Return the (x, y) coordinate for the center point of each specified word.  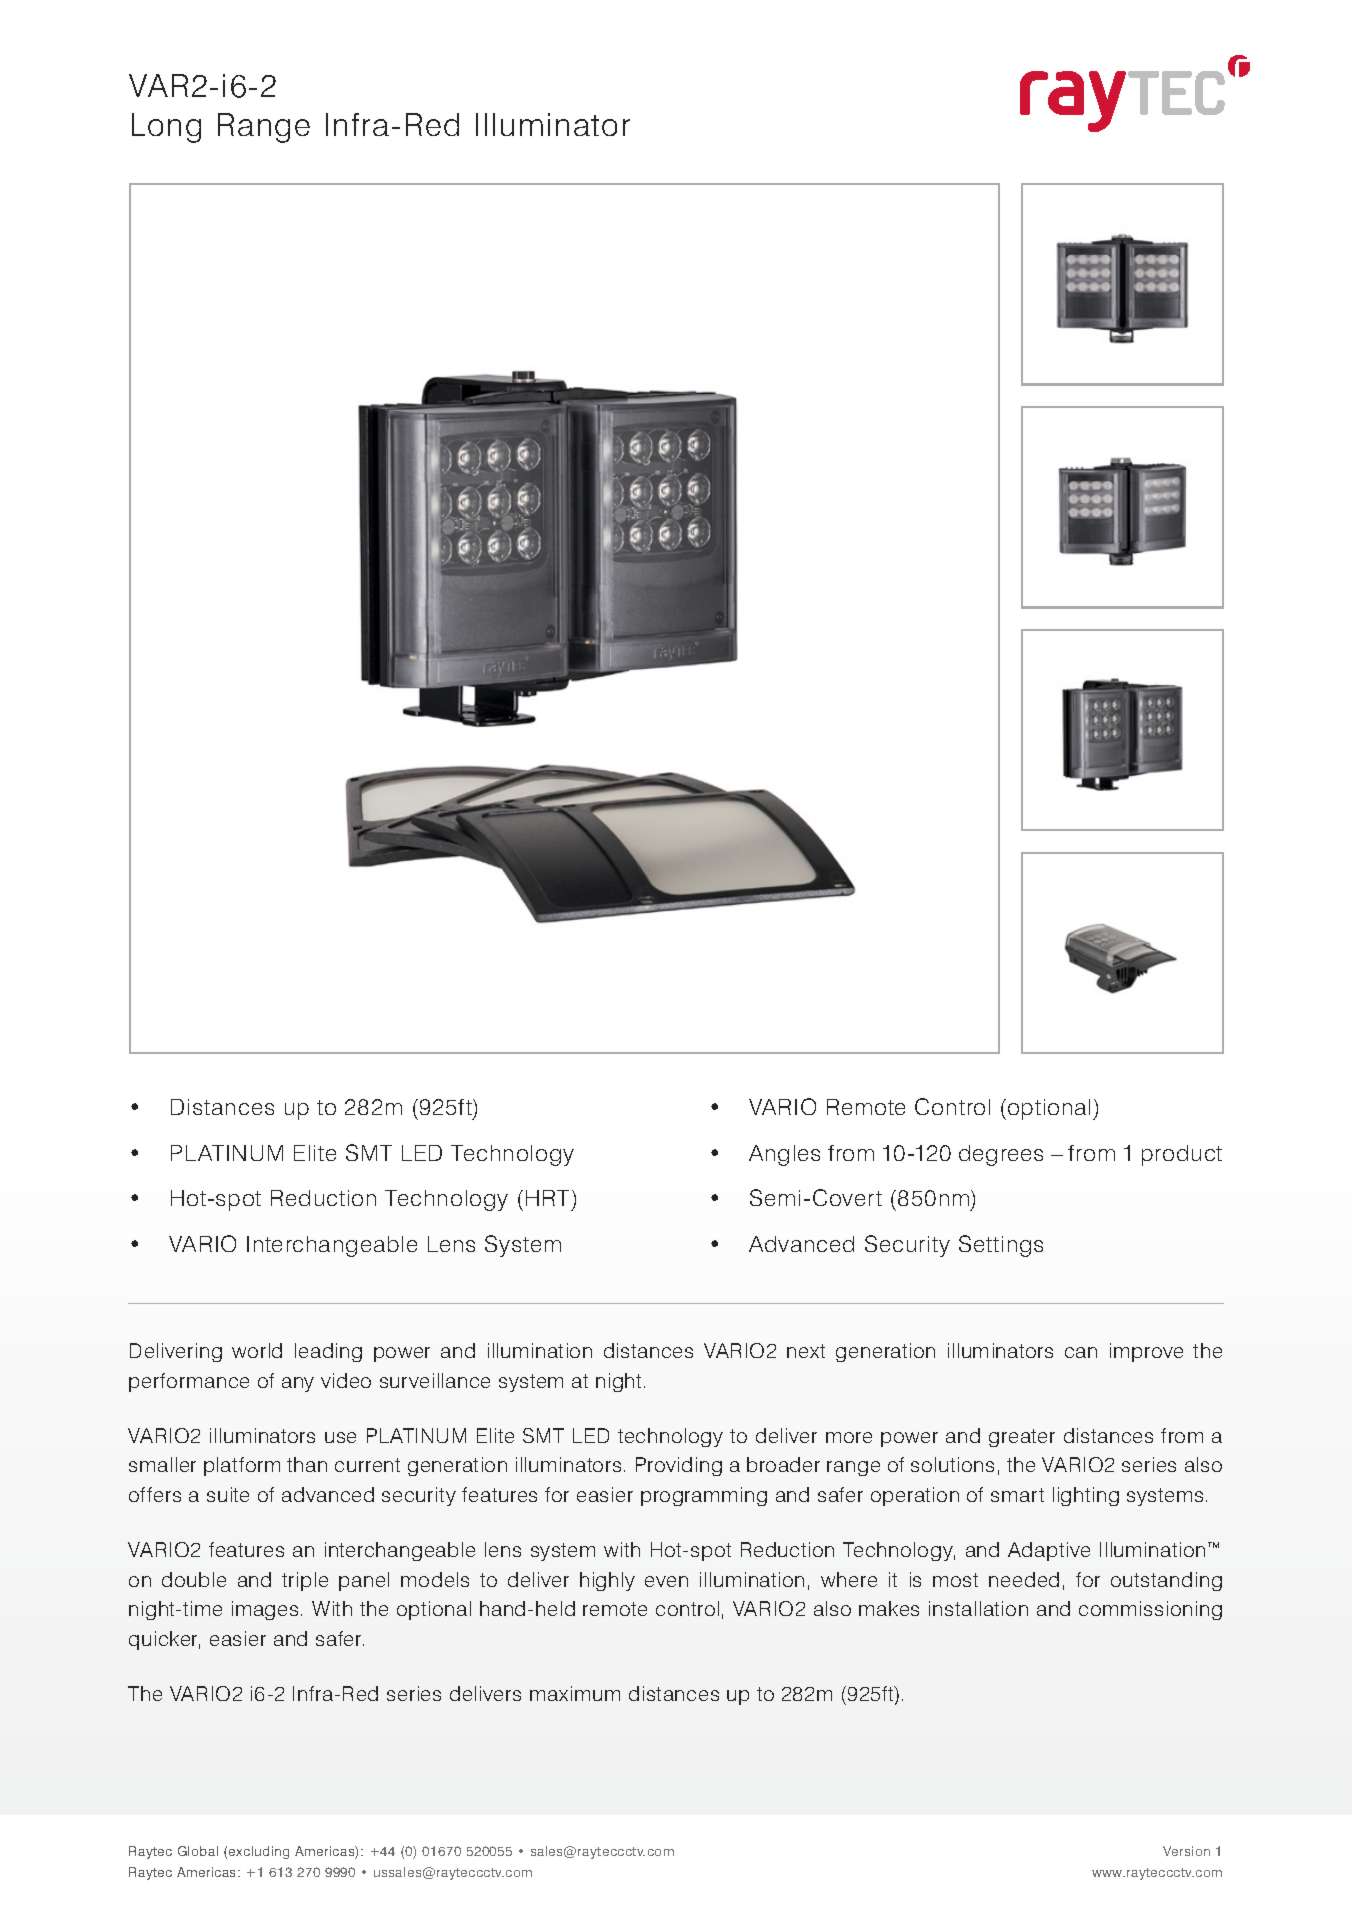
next (806, 1351)
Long (166, 128)
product (1182, 1155)
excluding (259, 1852)
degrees (1001, 1155)
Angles (784, 1155)
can (1081, 1352)
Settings (1001, 1246)
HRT (549, 1198)
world (257, 1350)
